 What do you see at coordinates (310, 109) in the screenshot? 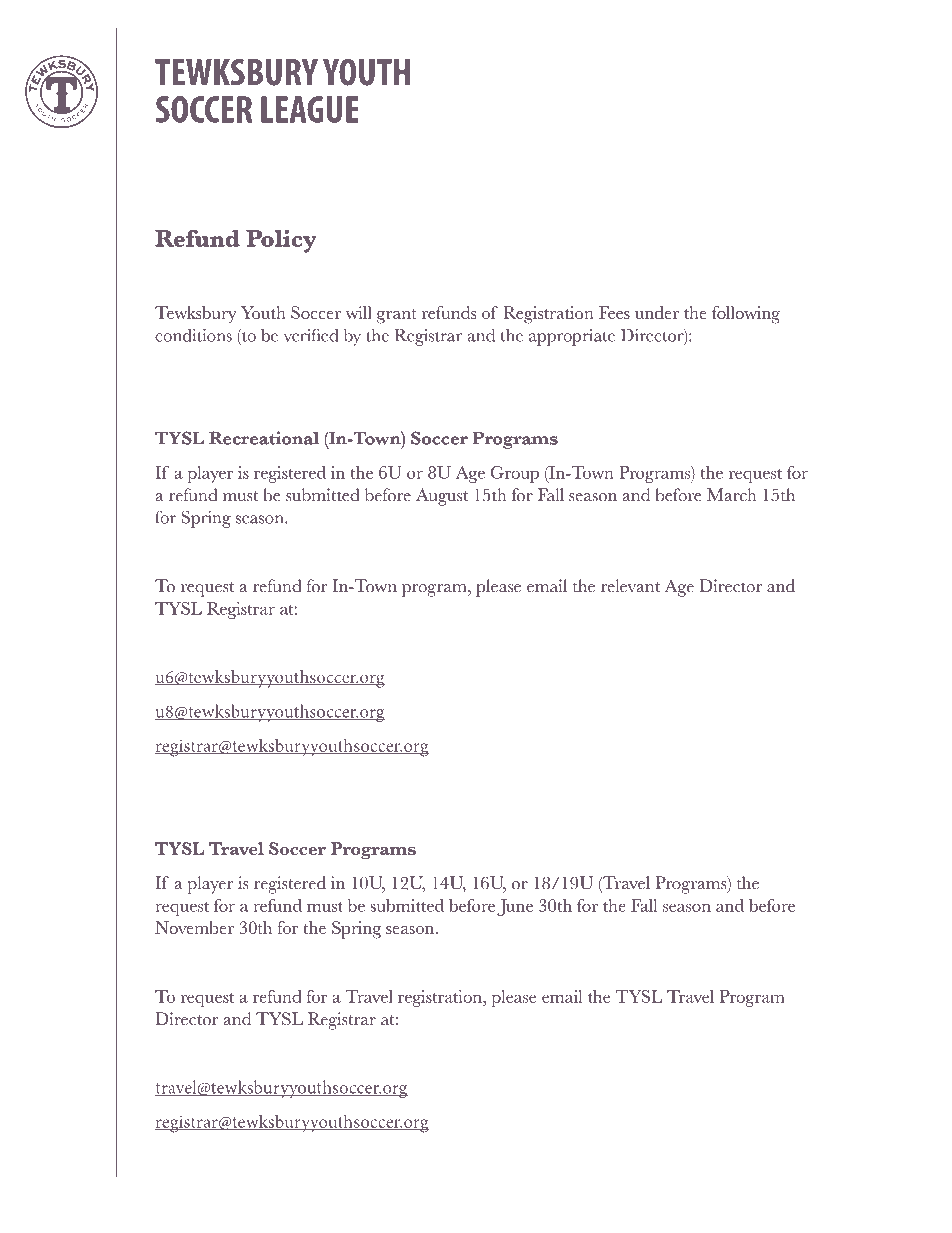
I see `LEAGUE` at bounding box center [310, 109].
